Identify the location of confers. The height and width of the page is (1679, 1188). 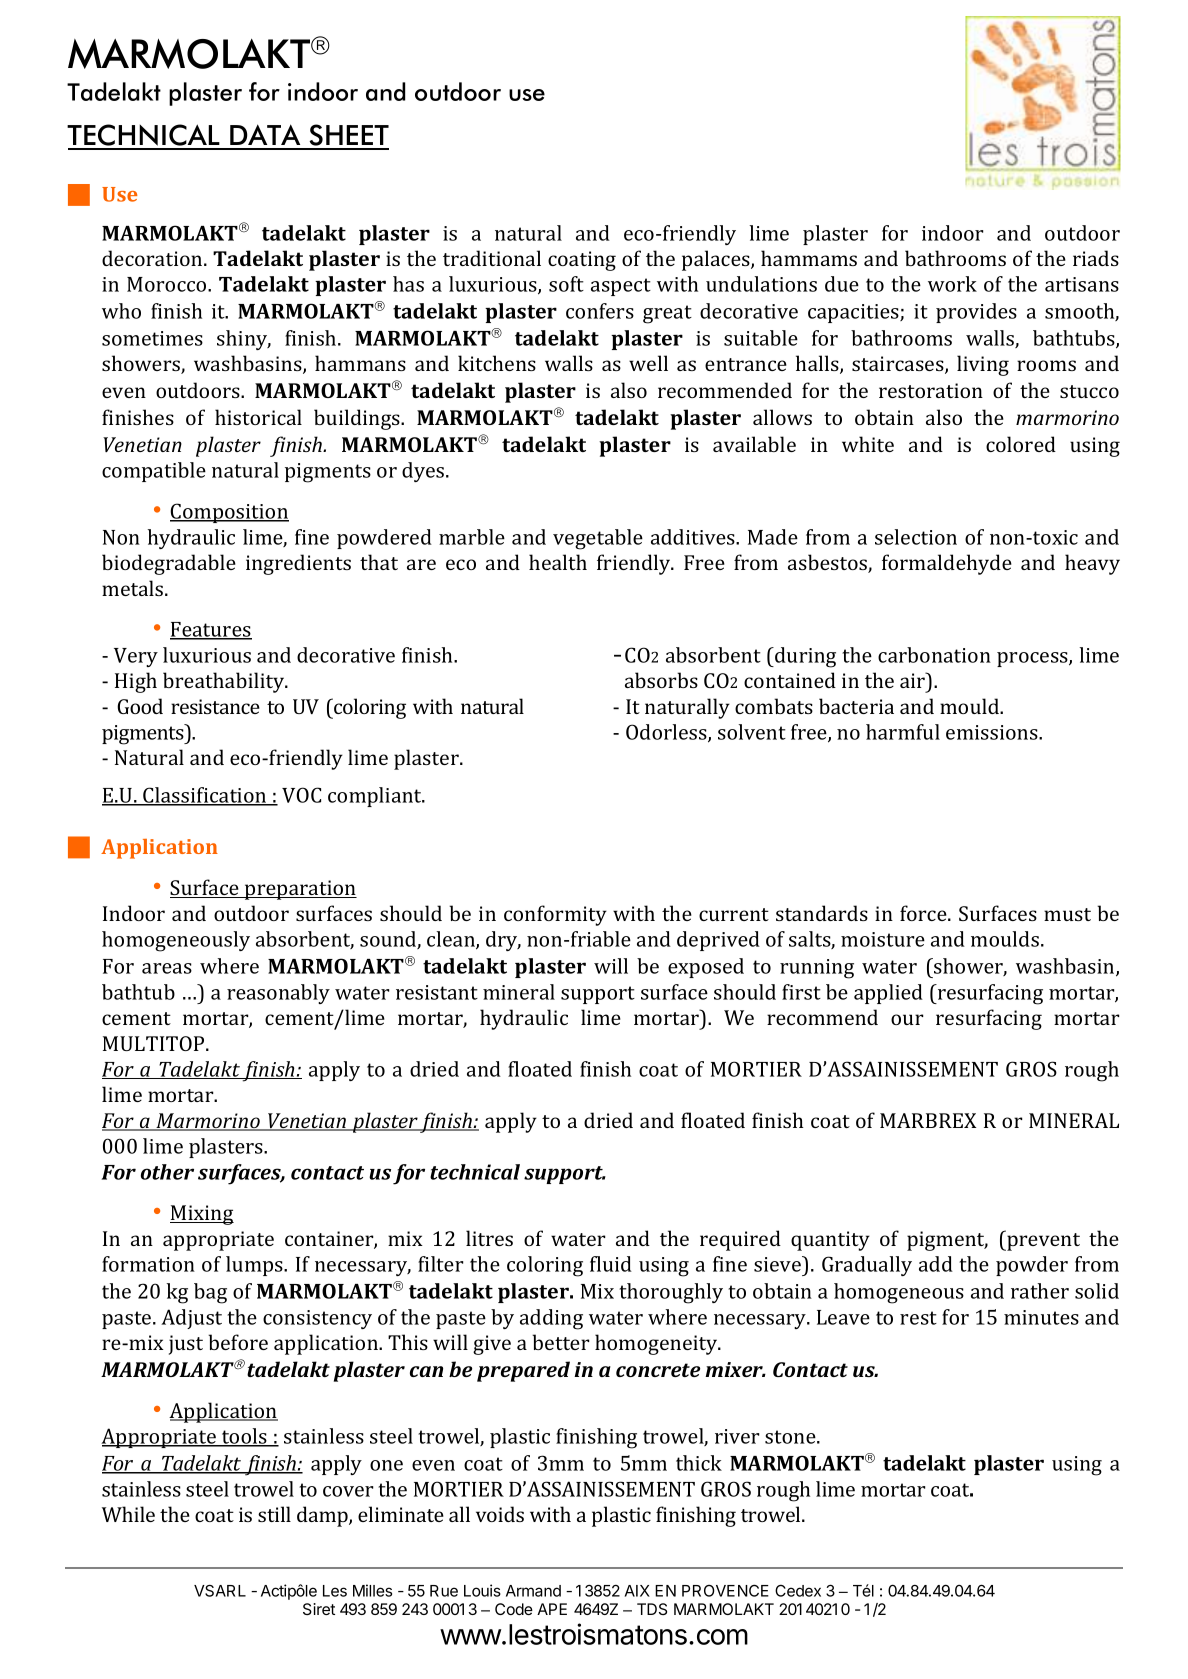
(600, 311).
